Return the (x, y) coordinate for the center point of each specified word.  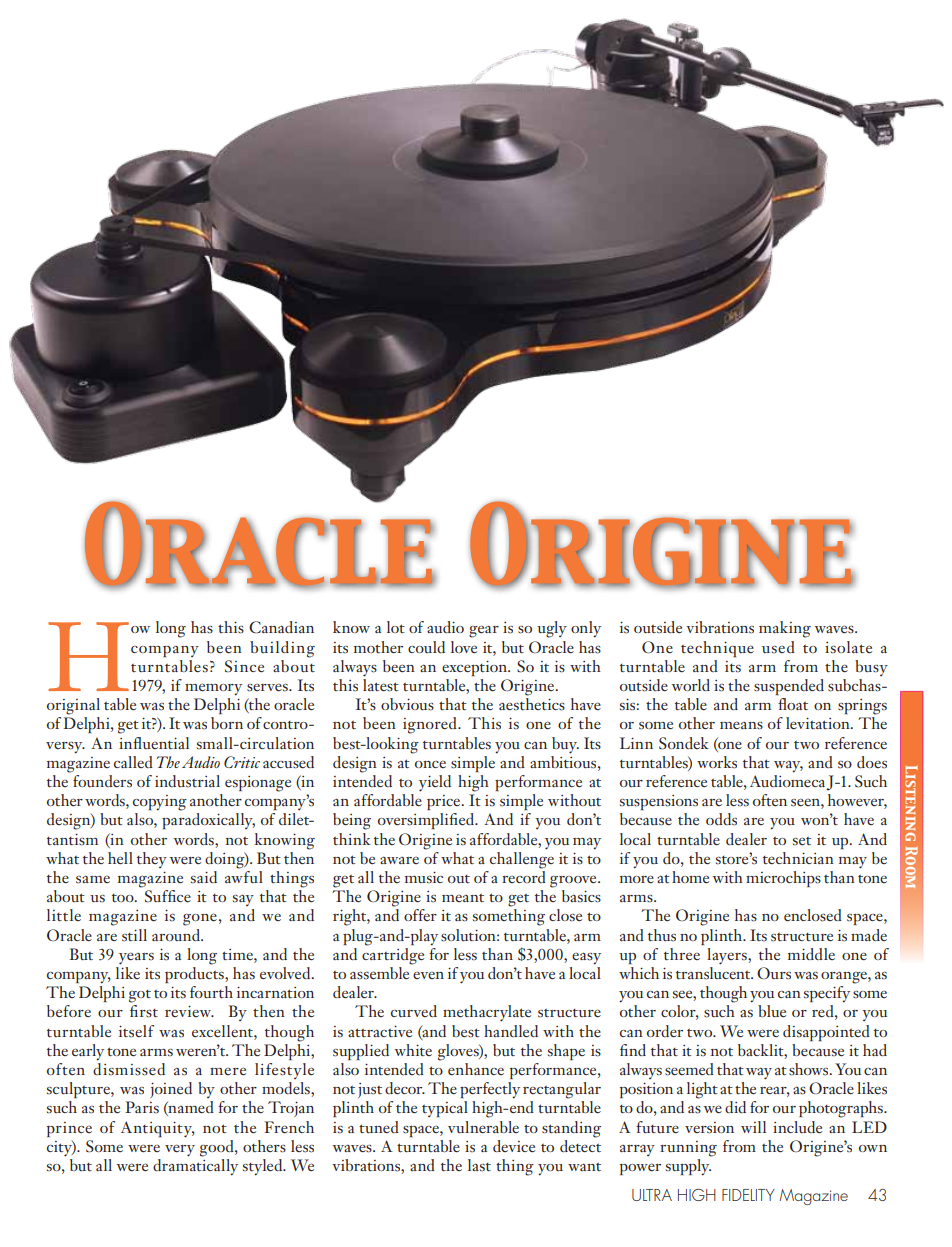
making (785, 629)
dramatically (195, 1166)
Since (244, 666)
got (140, 996)
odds (721, 819)
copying (160, 803)
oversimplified (427, 821)
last (479, 1165)
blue (772, 1011)
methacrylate (487, 1013)
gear (484, 631)
